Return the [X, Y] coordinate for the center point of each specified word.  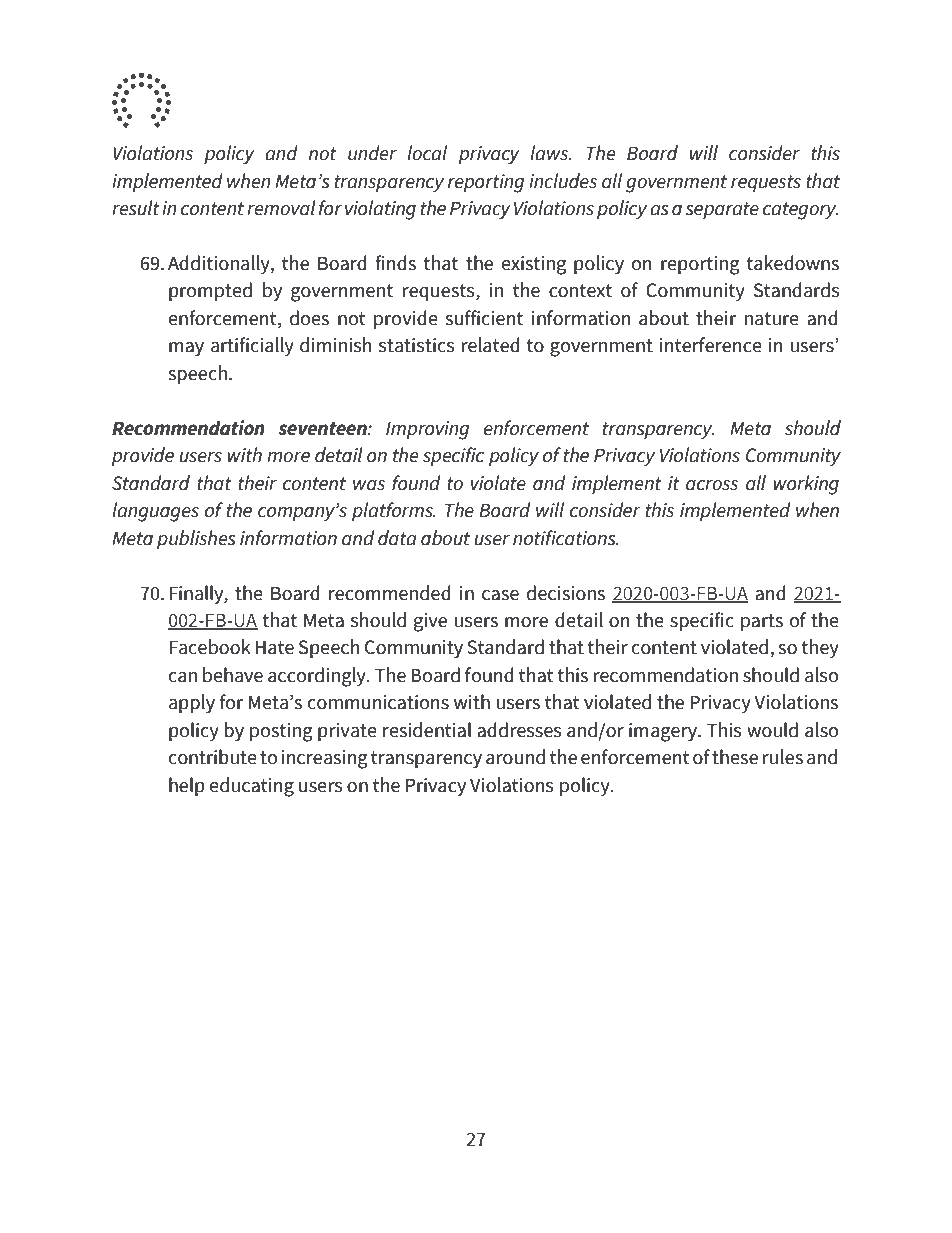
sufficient [484, 318]
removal [281, 208]
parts [762, 622]
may [186, 349]
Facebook [210, 647]
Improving [427, 430]
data [397, 538]
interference [710, 345]
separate [722, 210]
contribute [213, 757]
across [712, 485]
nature [772, 319]
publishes [196, 539]
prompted [210, 291]
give [430, 622]
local [427, 153]
